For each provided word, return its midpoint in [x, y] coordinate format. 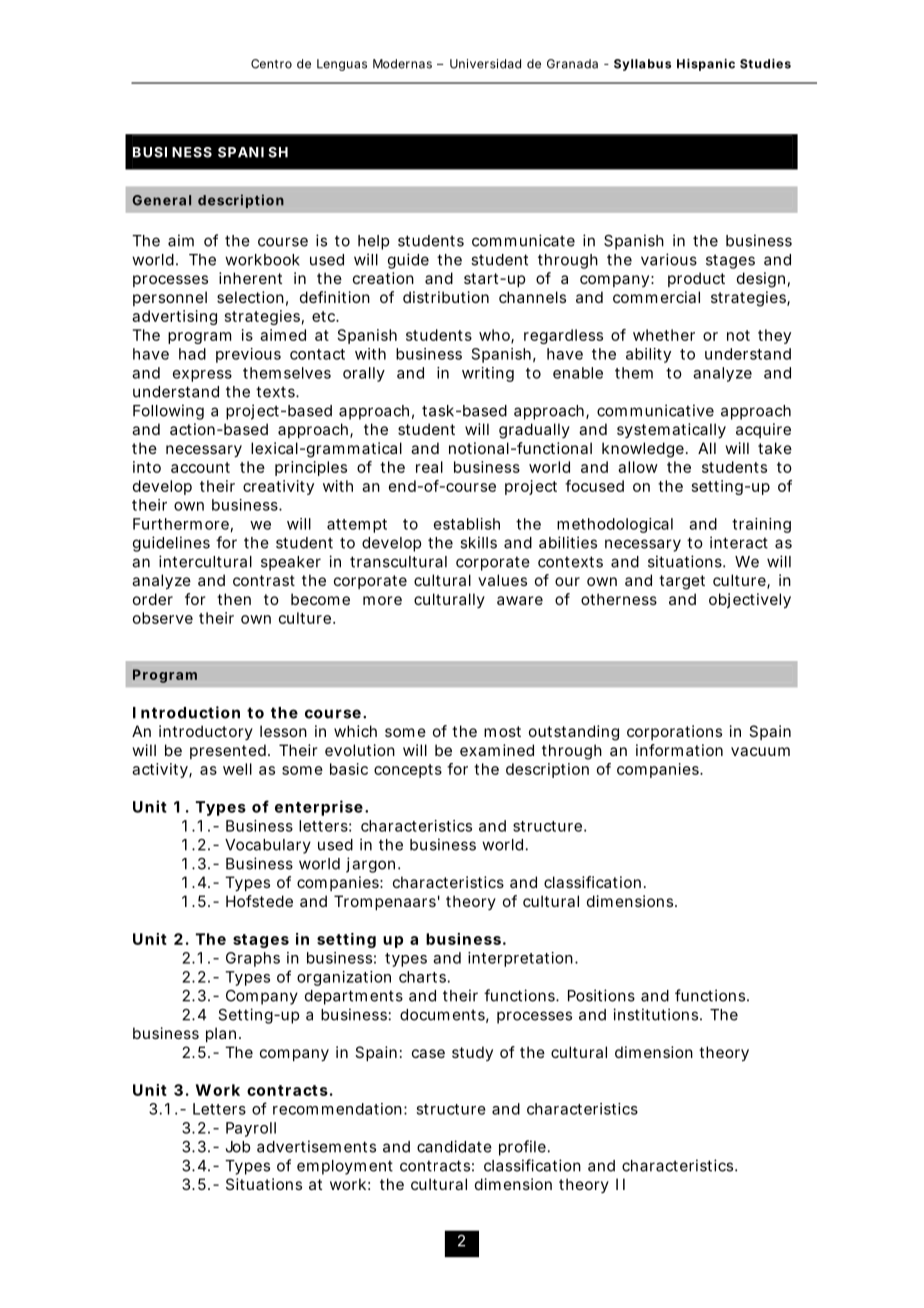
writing [488, 374]
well [237, 769]
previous [248, 355]
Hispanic [706, 65]
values [502, 580]
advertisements [316, 1146]
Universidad [485, 64]
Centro [271, 64]
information [679, 750]
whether [664, 335]
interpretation [522, 959]
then [234, 599]
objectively [750, 601]
